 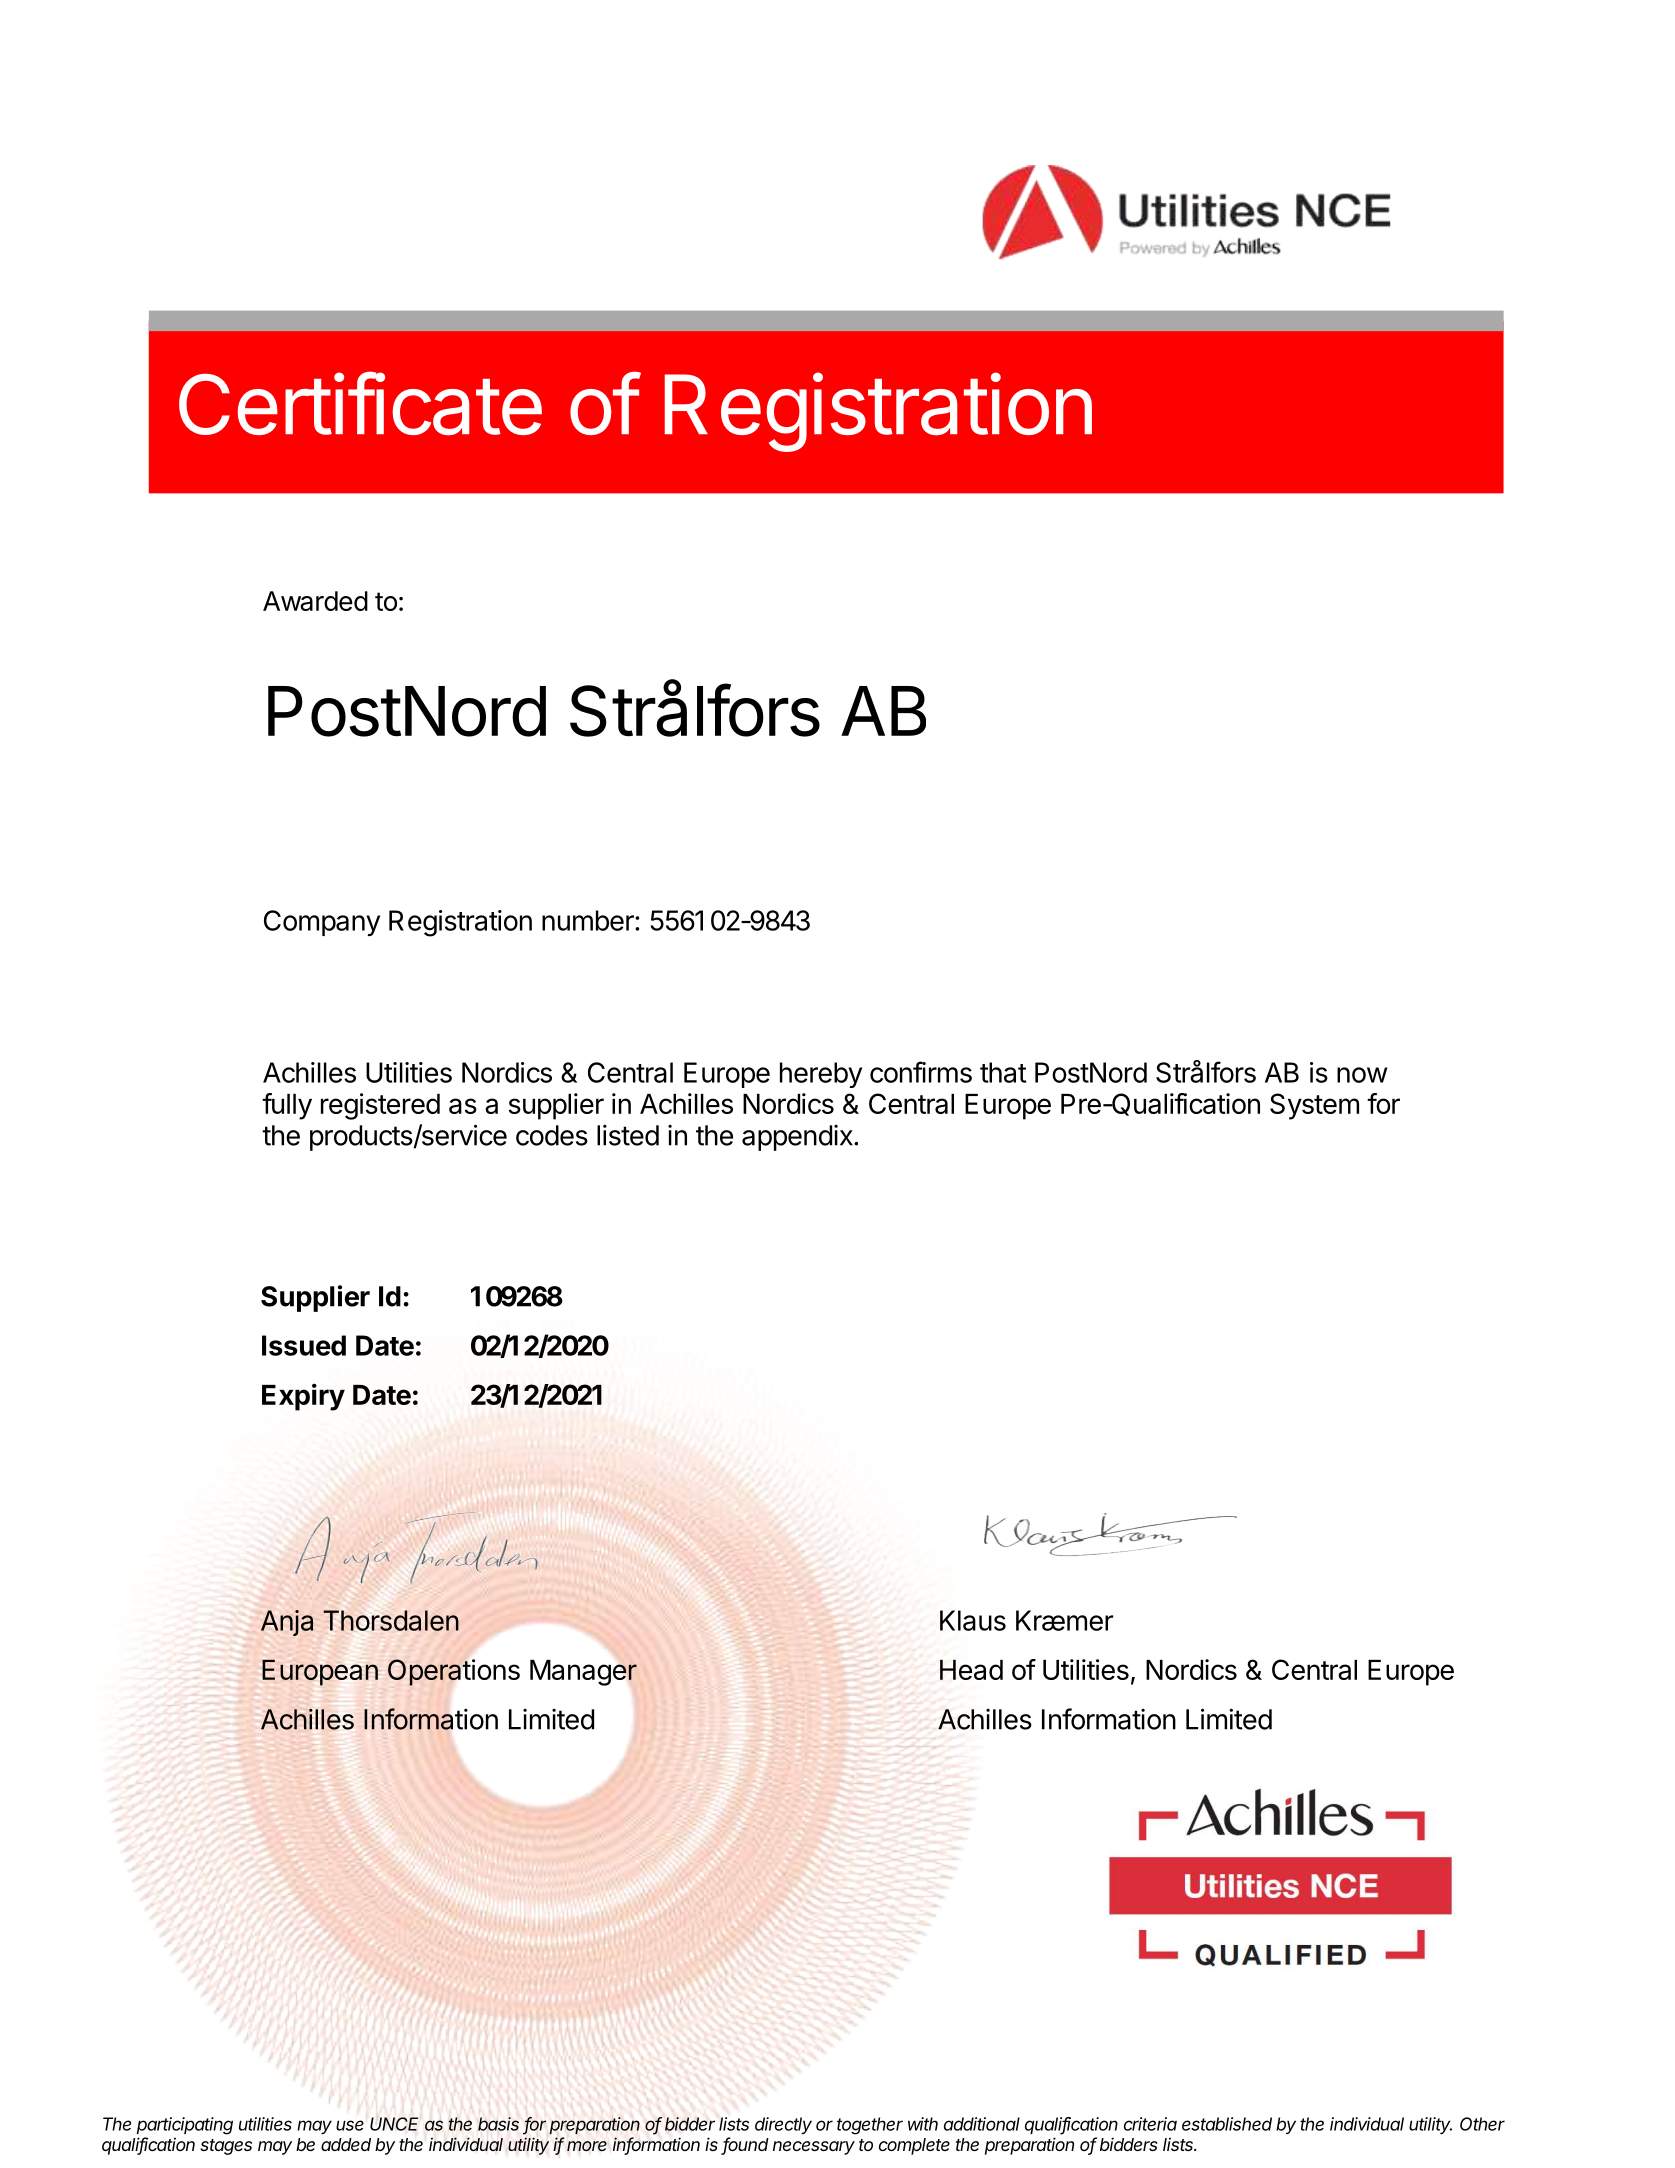 What do you see at coordinates (783, 2125) in the image?
I see `directly` at bounding box center [783, 2125].
